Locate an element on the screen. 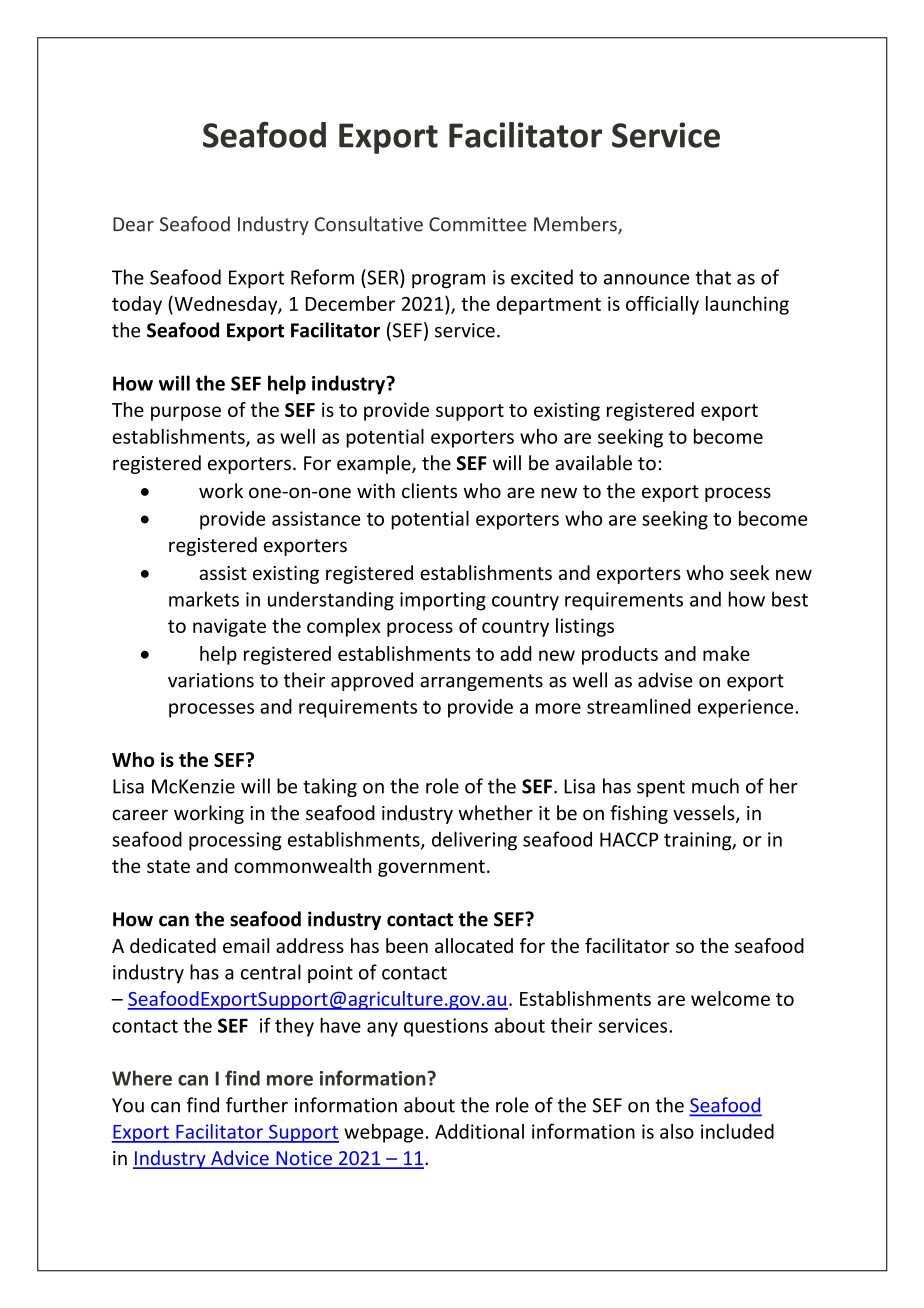  included is located at coordinates (737, 1131).
